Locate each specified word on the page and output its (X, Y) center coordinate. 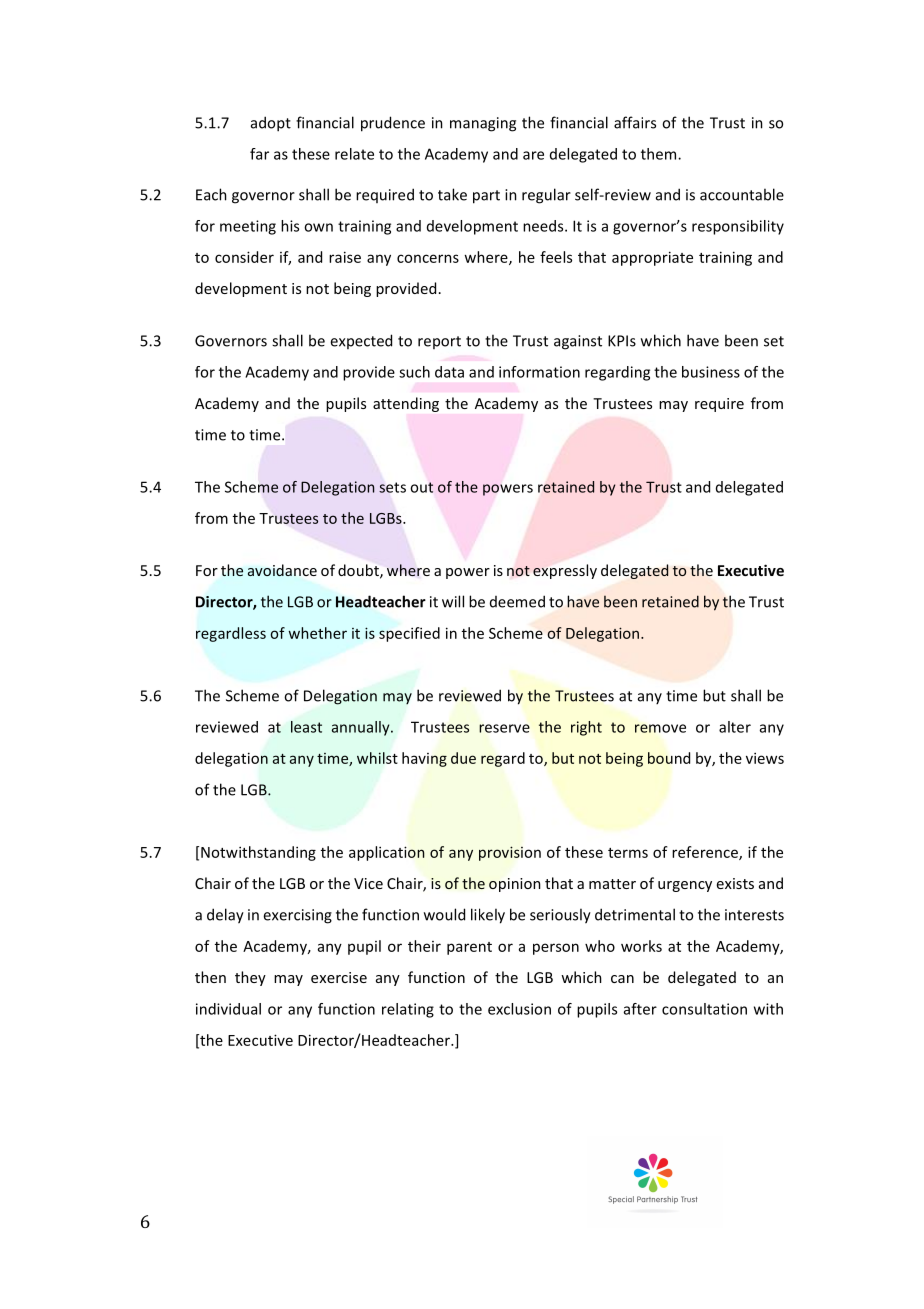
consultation (704, 1009)
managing (483, 124)
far (259, 154)
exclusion (519, 1009)
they (250, 978)
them (660, 154)
